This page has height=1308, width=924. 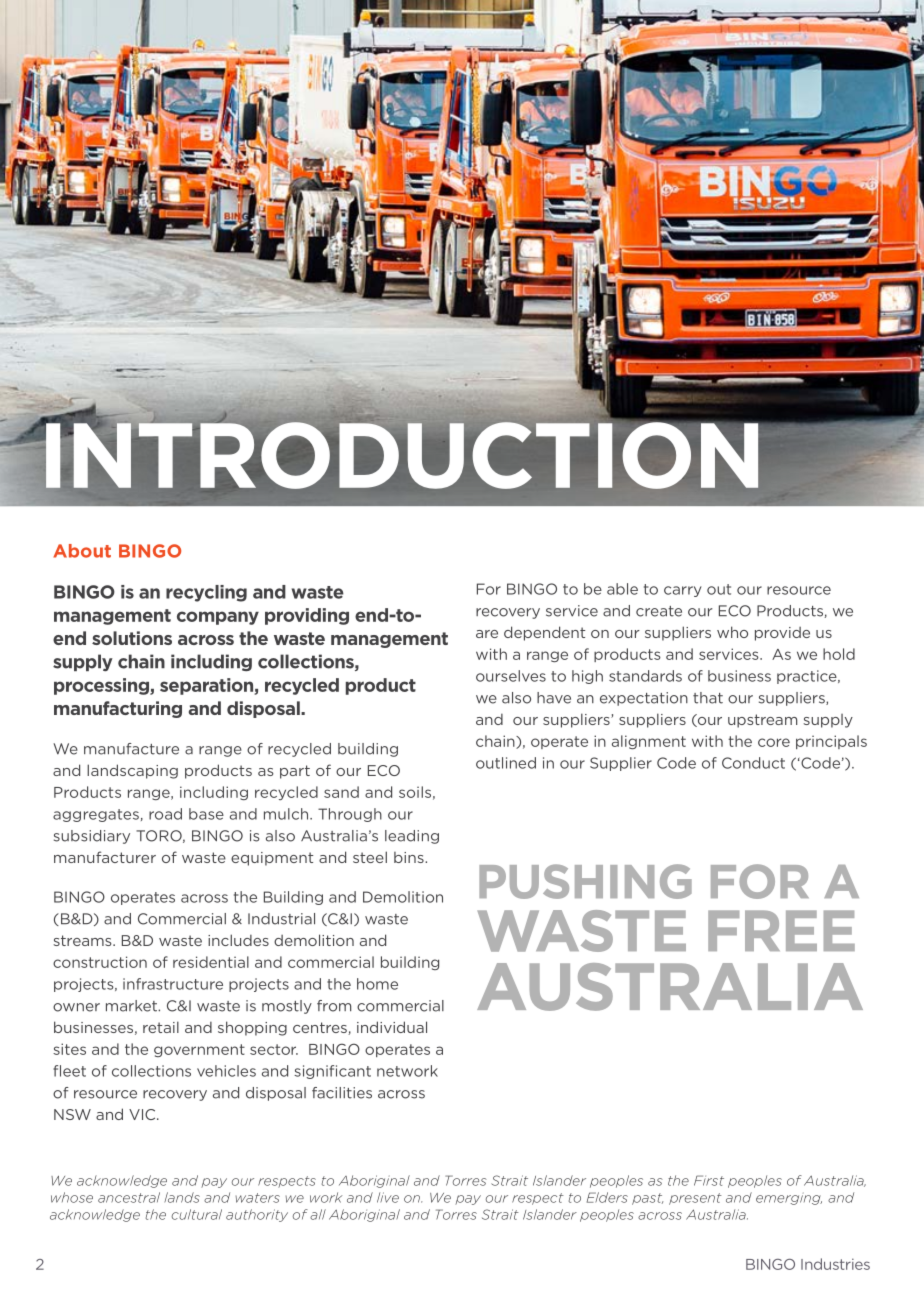 I want to click on carry, so click(x=683, y=591).
